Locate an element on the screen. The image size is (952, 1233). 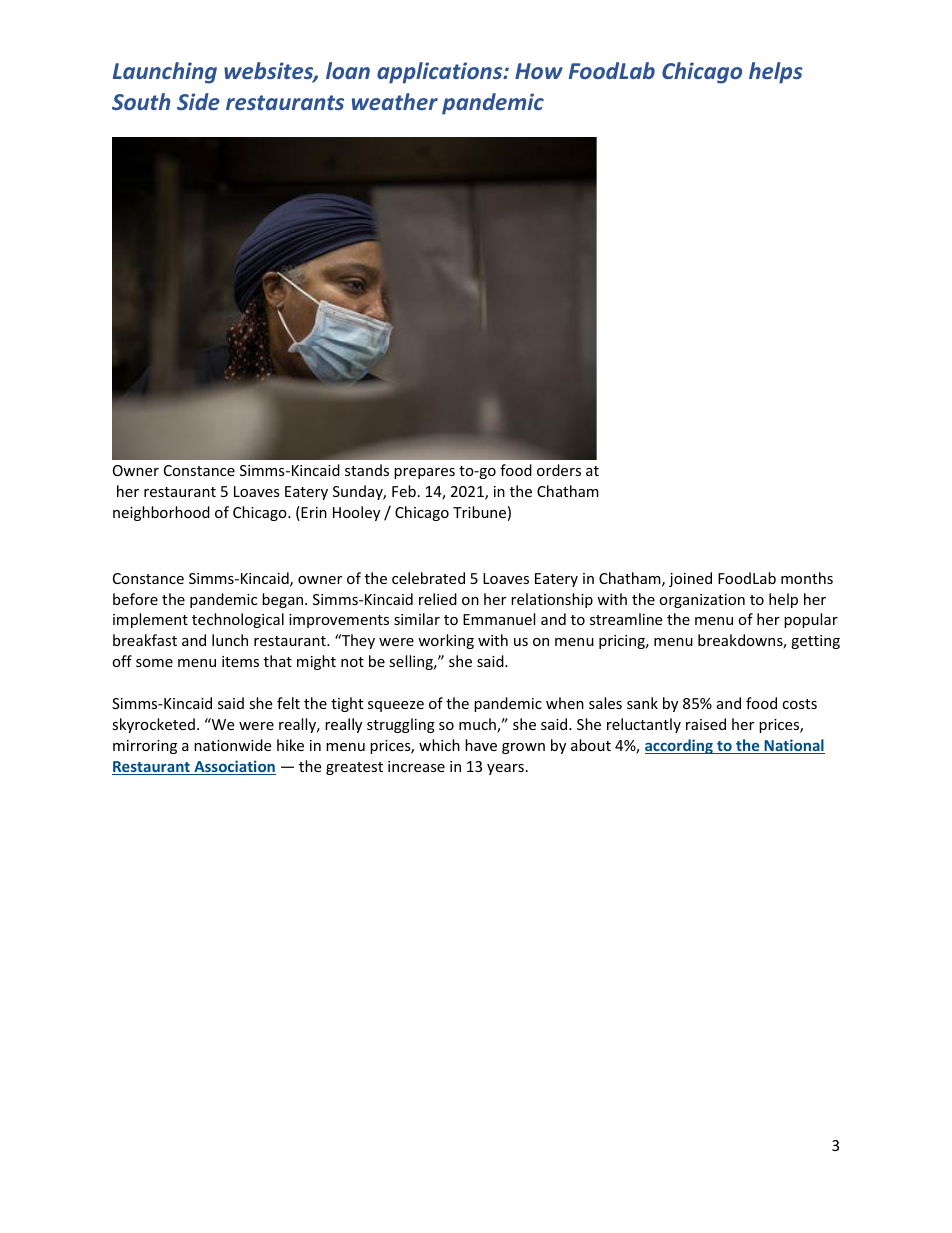
before is located at coordinates (135, 599).
